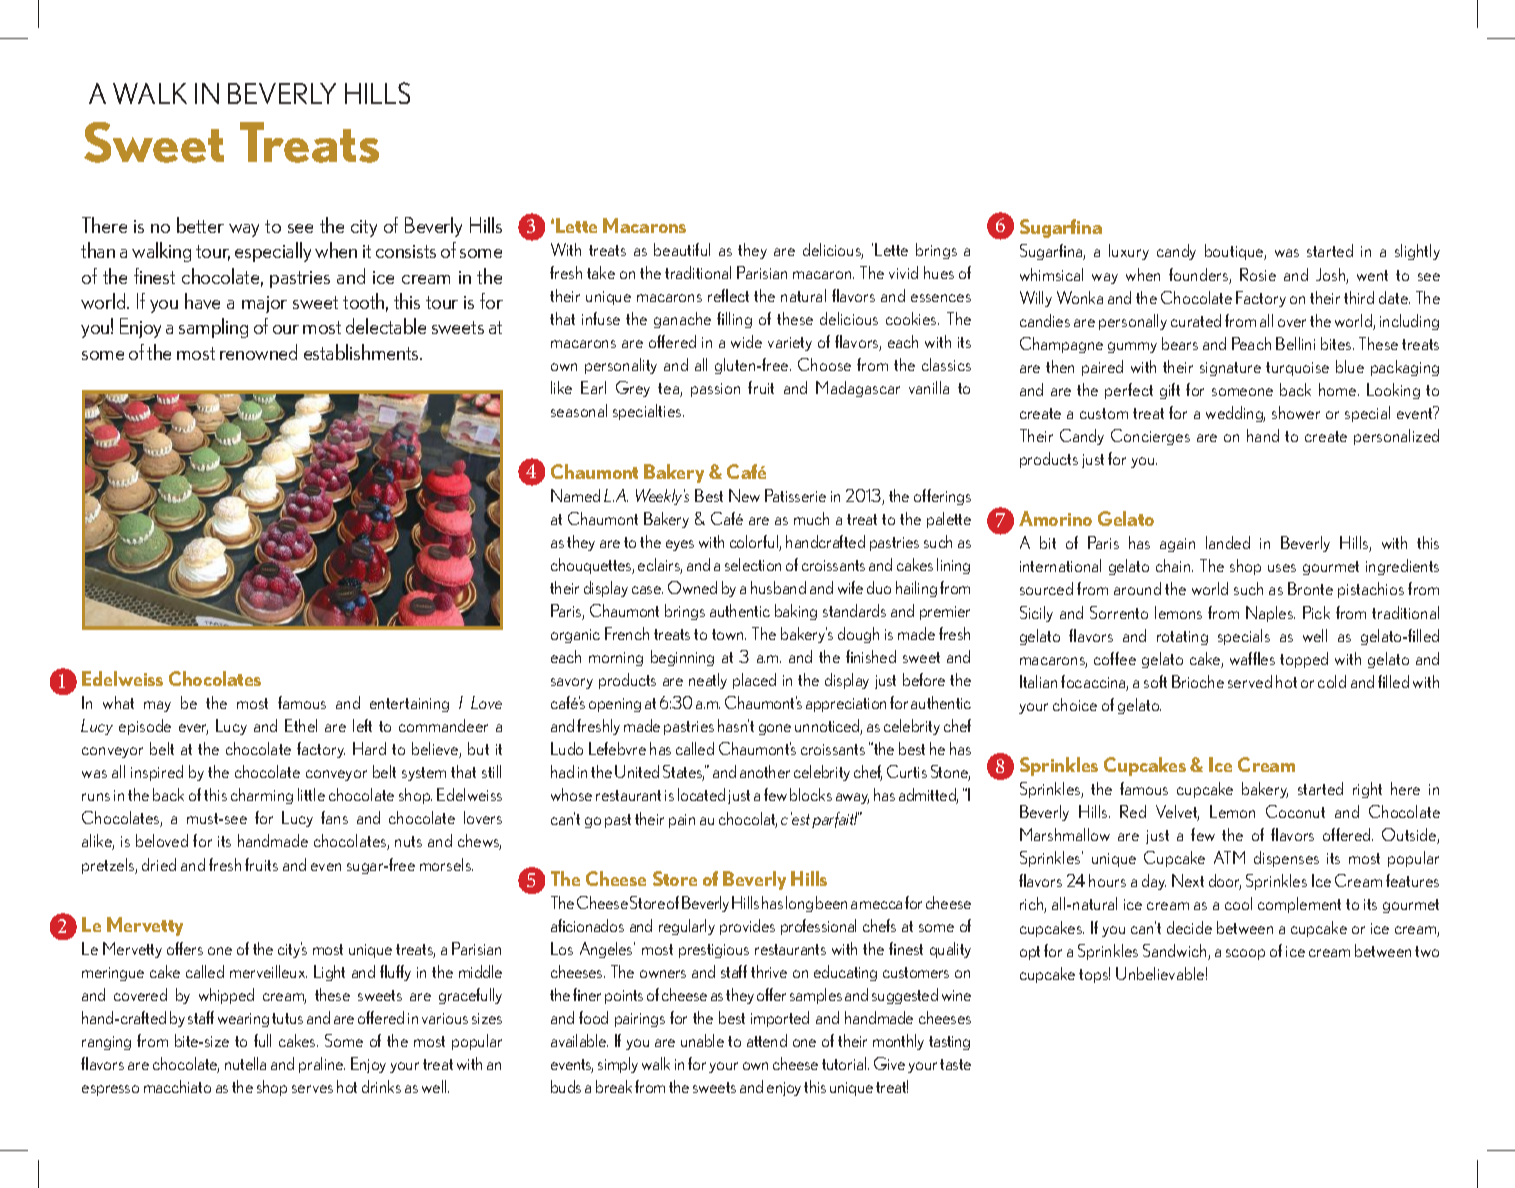 The width and height of the screenshot is (1515, 1188). I want to click on topped, so click(1304, 660).
